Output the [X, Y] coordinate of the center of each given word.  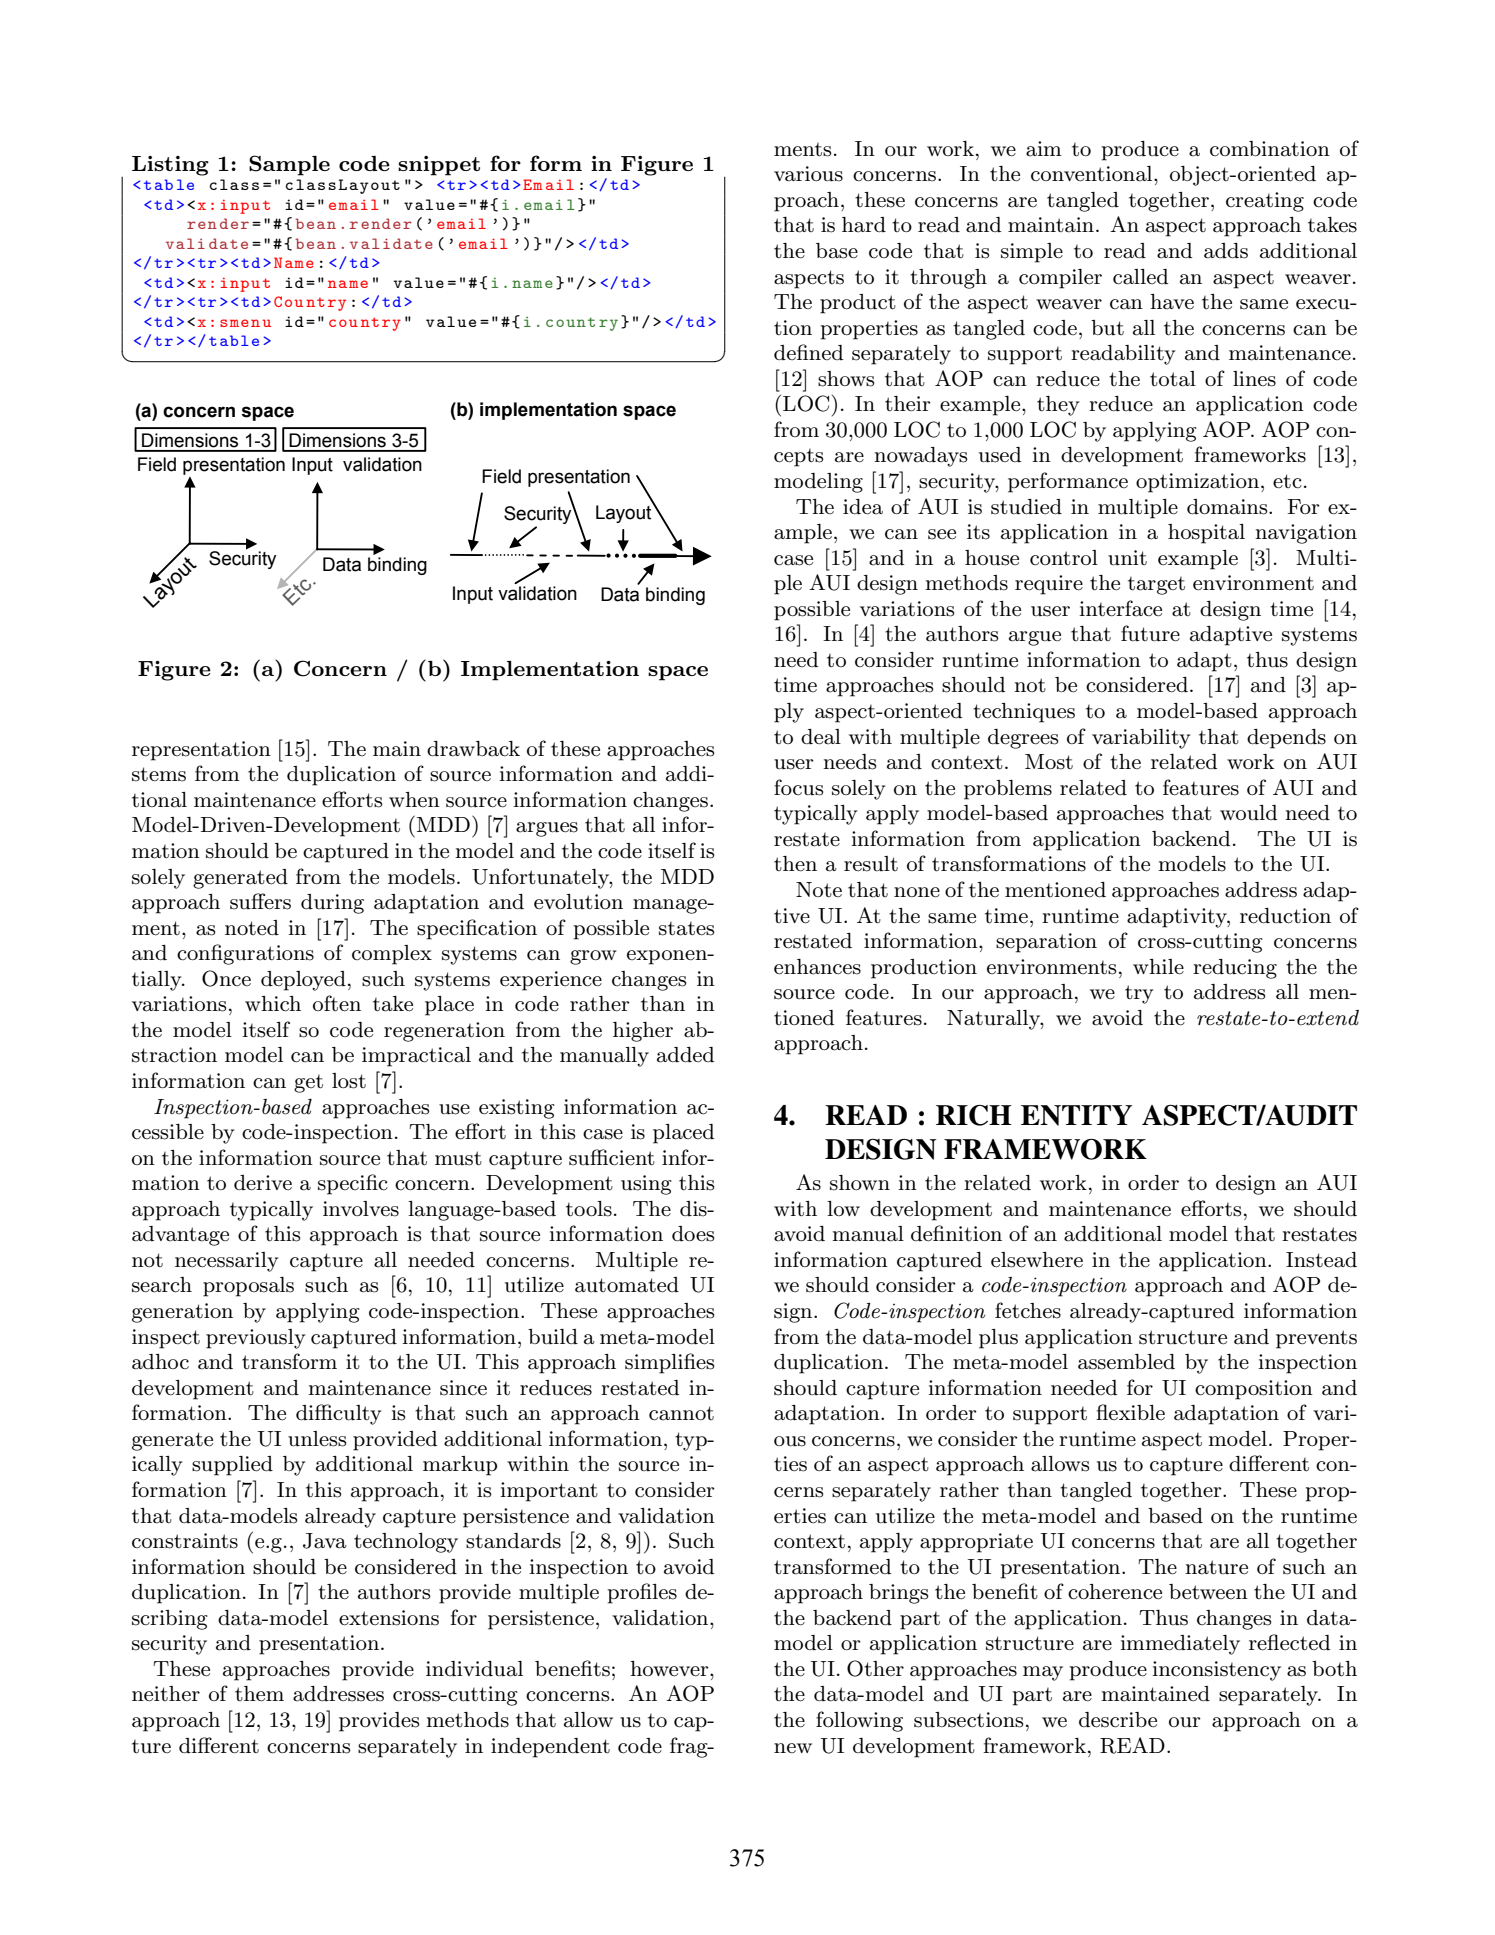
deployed [303, 981]
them [259, 1694]
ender [386, 223]
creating [1265, 202]
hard [864, 225]
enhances [817, 967]
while [1158, 967]
